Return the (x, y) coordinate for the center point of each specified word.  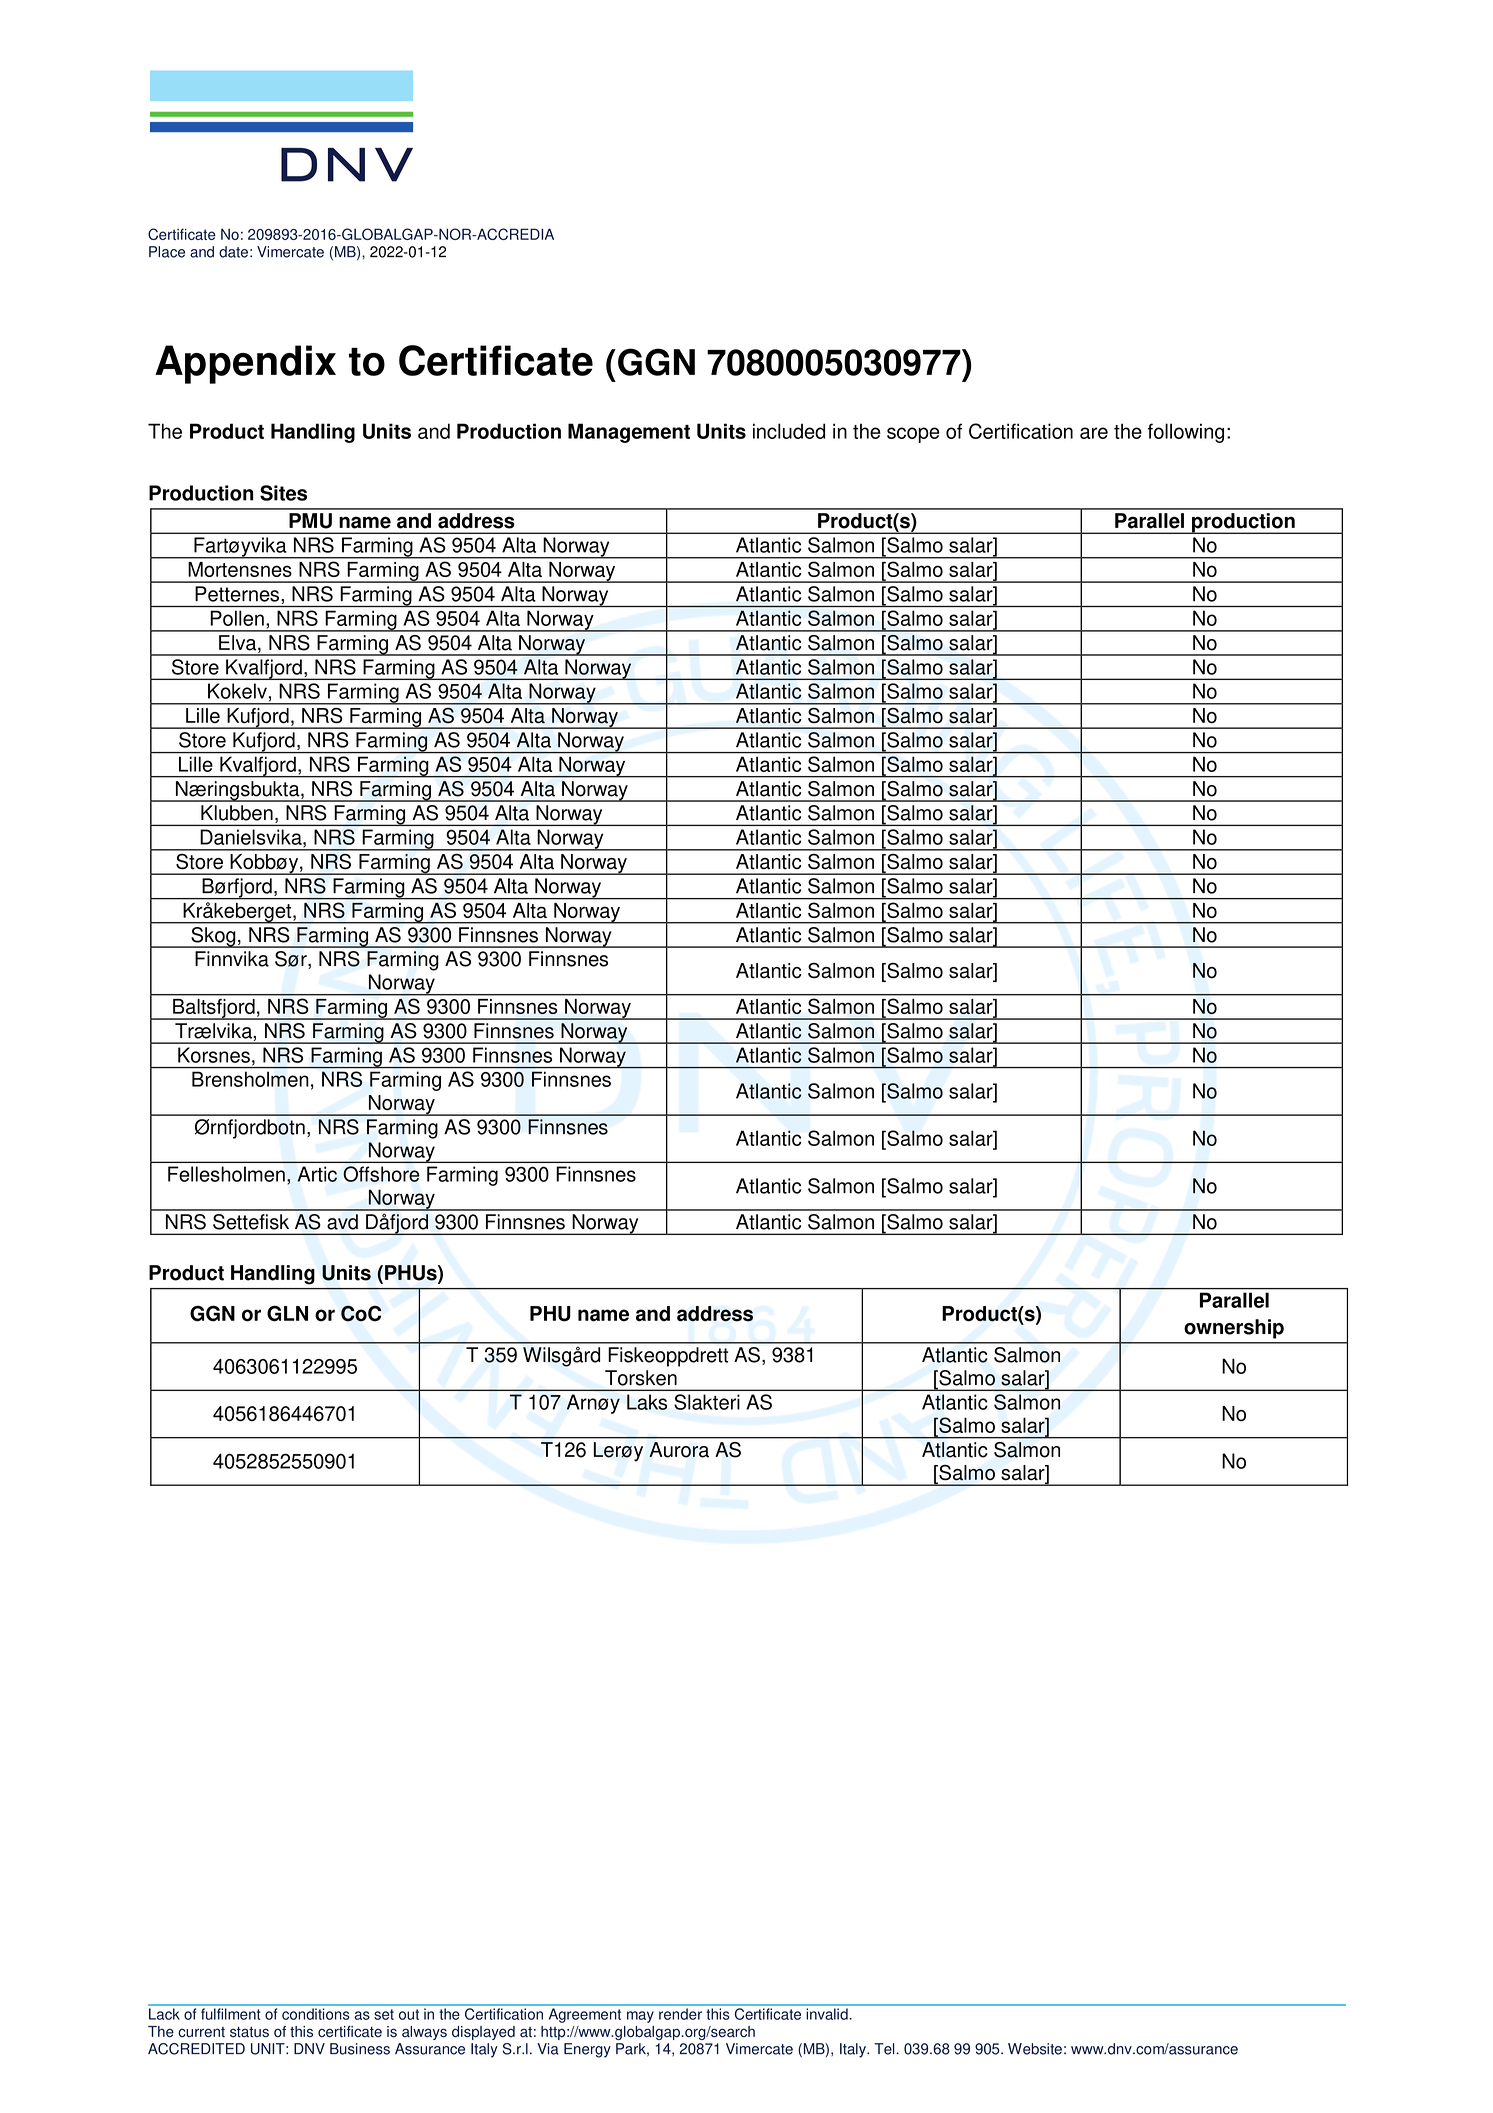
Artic (317, 1174)
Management (629, 433)
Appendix (245, 364)
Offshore (381, 1174)
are (1094, 433)
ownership (1234, 1329)
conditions (315, 2014)
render (680, 2014)
